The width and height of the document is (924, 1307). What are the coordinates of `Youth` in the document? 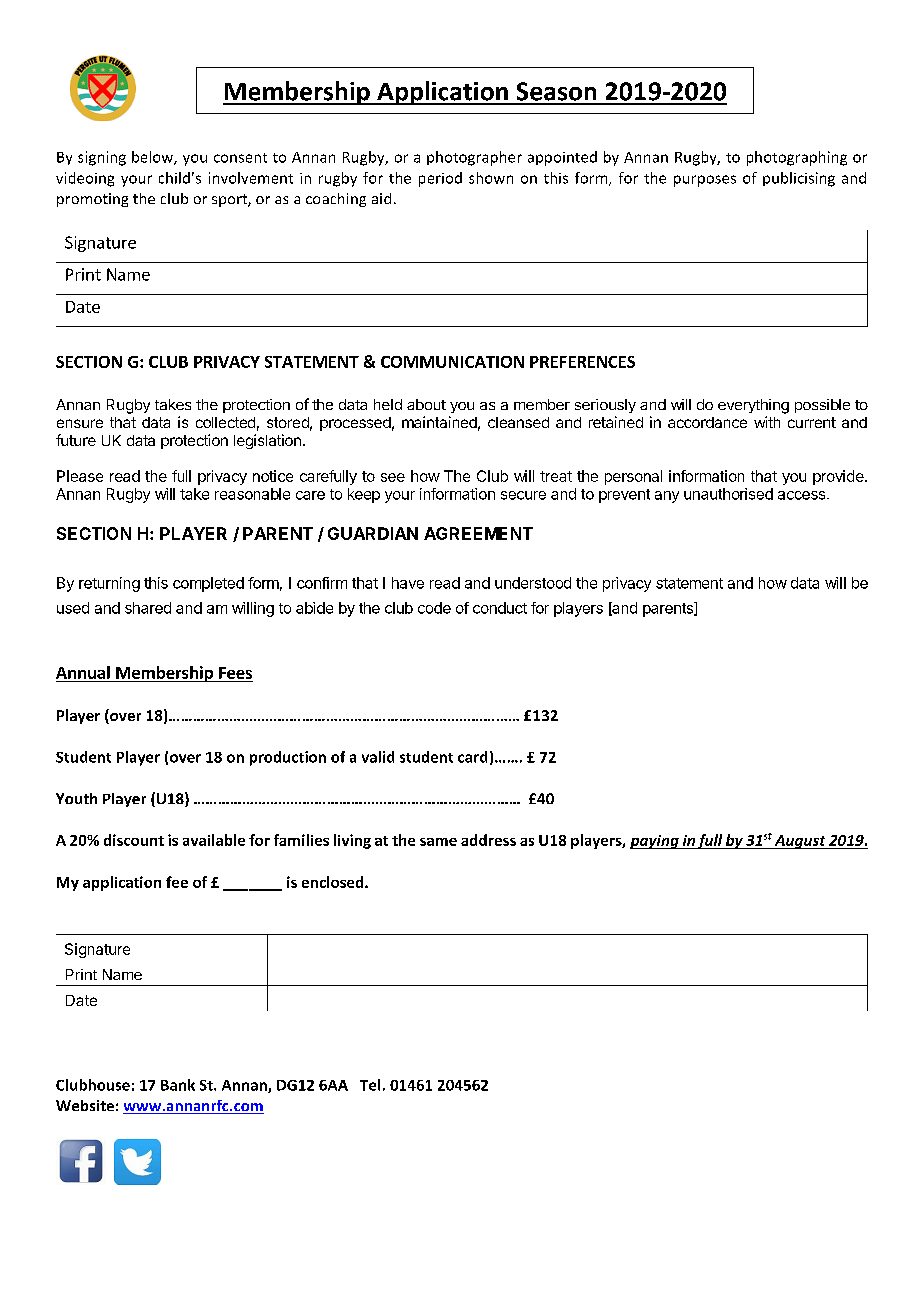 It's located at (76, 798).
